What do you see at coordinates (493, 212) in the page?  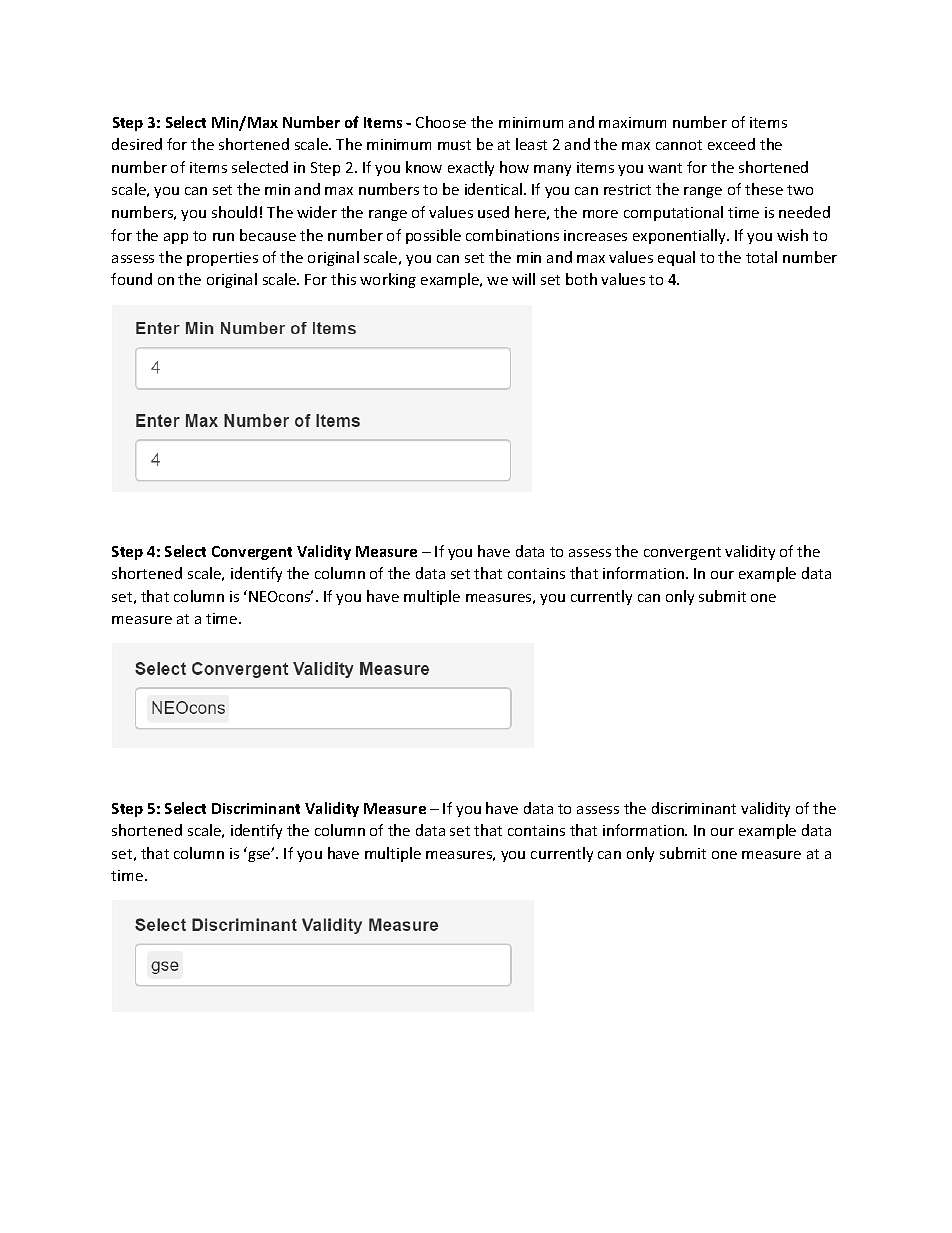 I see `used` at bounding box center [493, 212].
